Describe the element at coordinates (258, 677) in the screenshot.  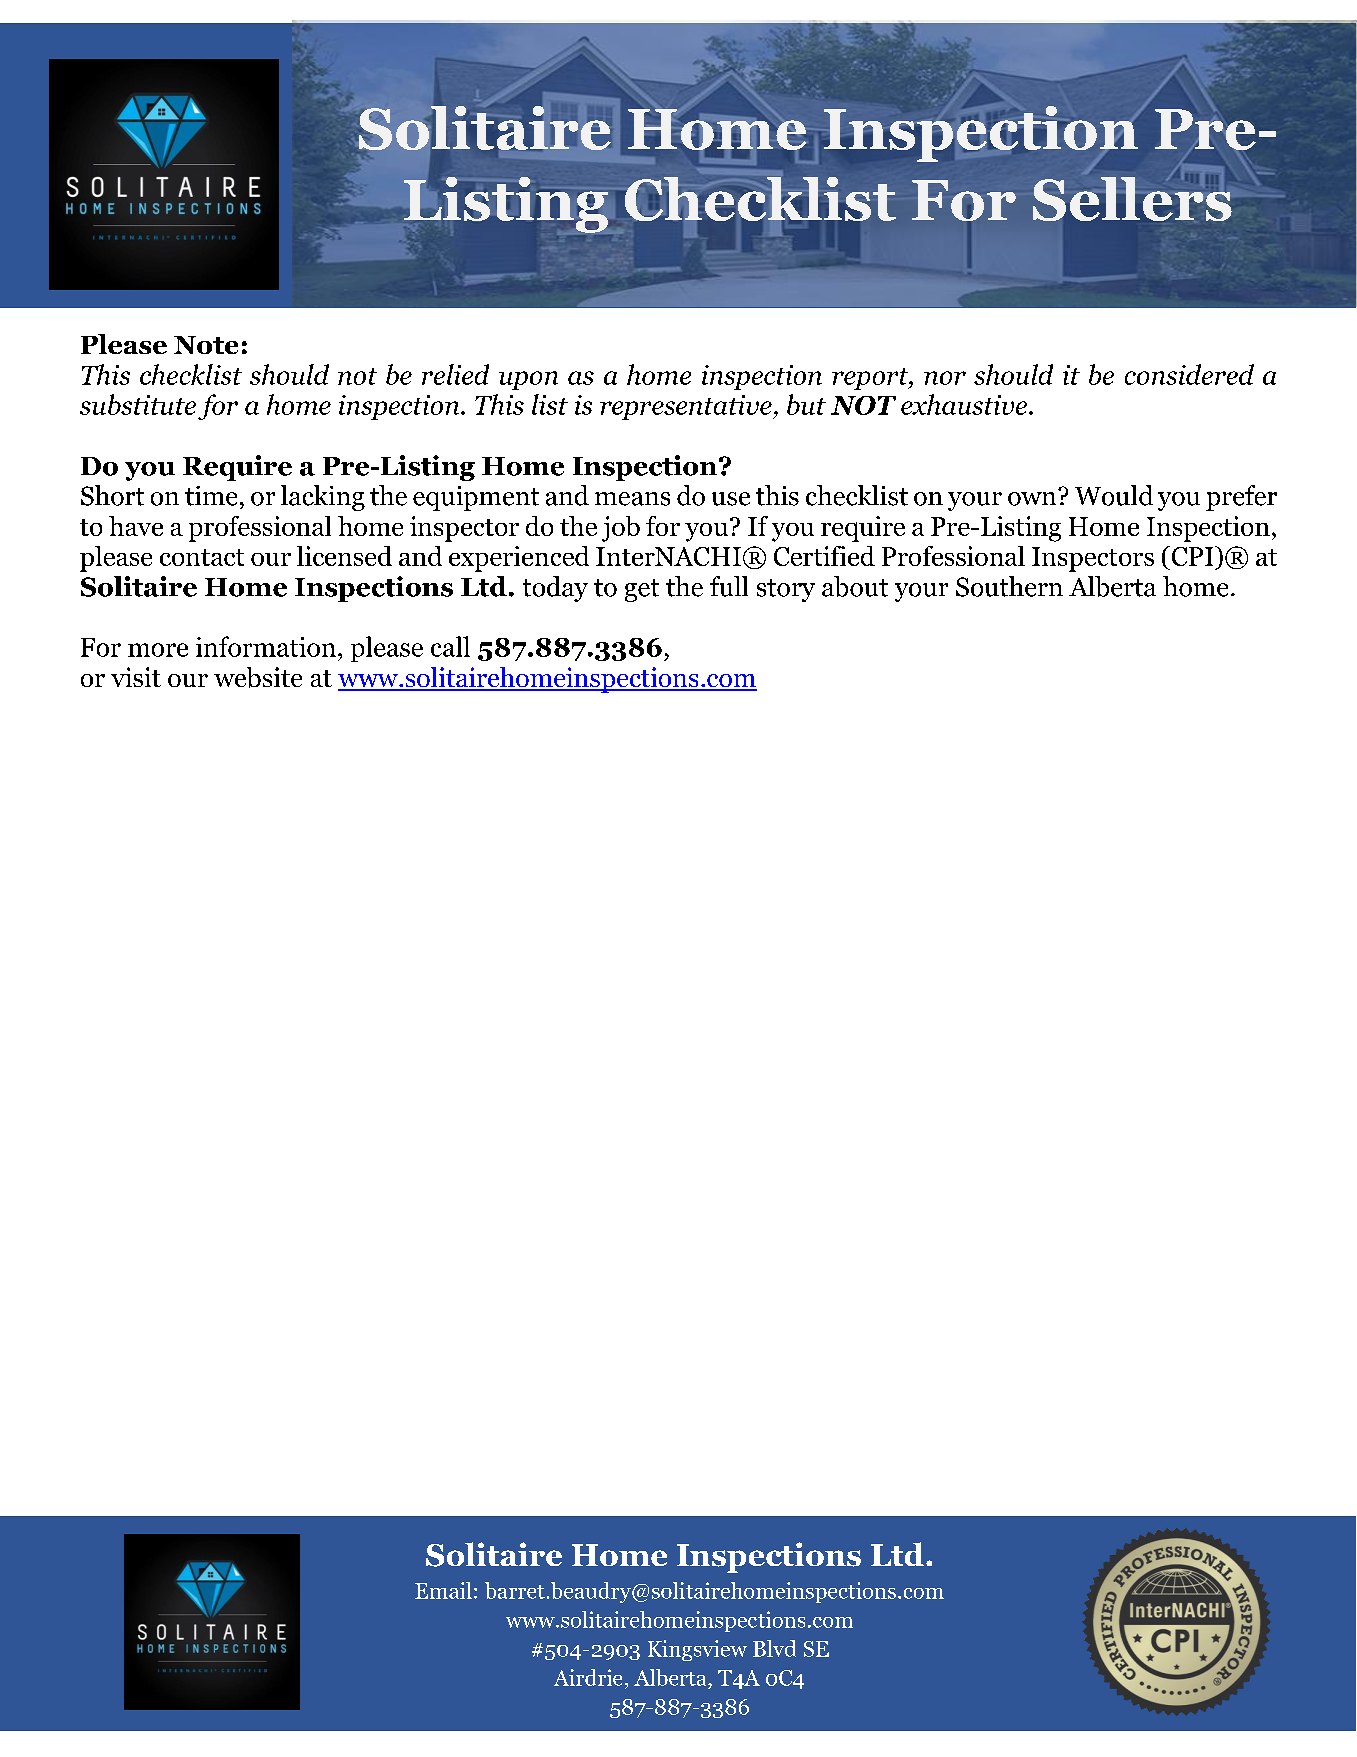
I see `website` at that location.
